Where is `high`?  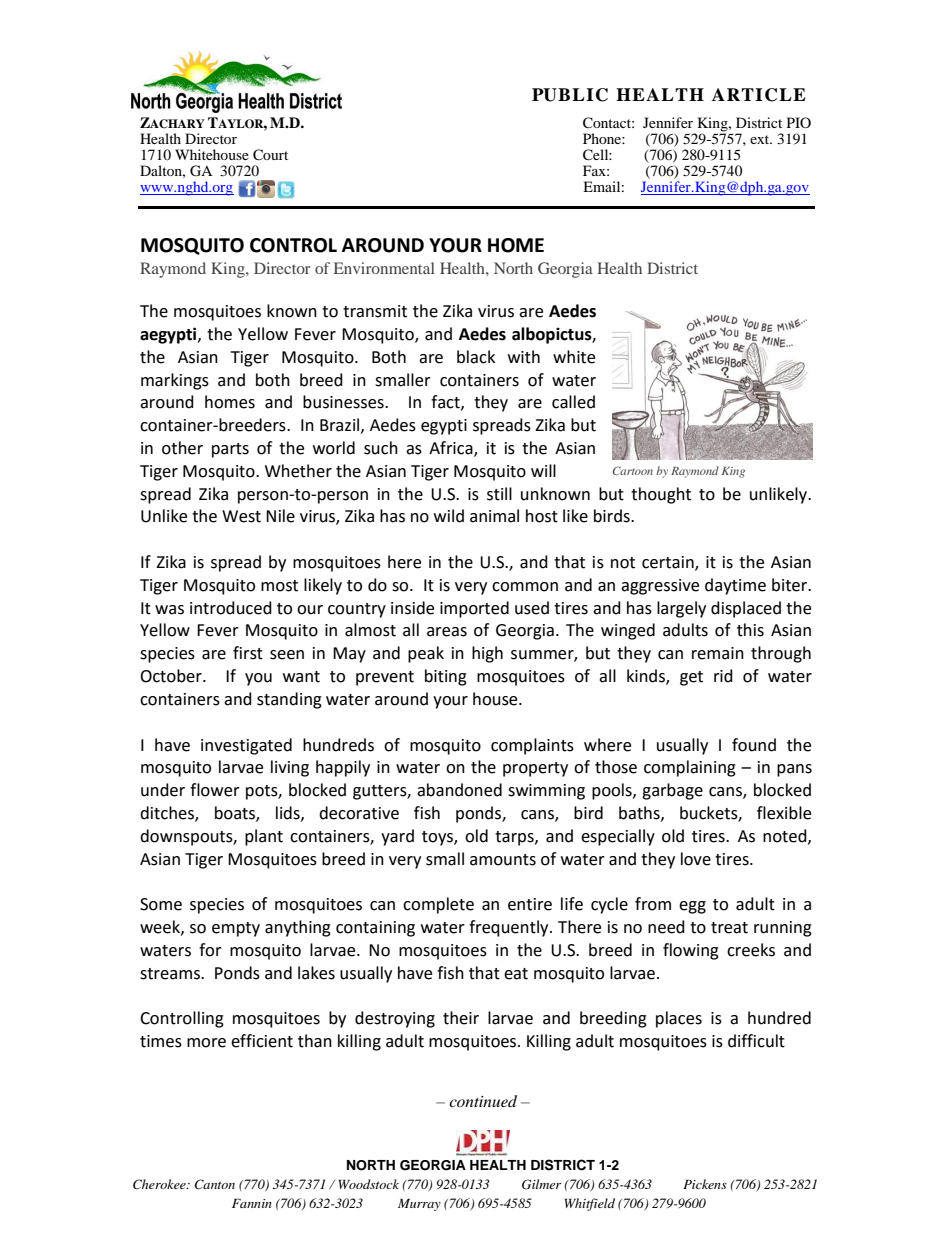 high is located at coordinates (487, 654).
